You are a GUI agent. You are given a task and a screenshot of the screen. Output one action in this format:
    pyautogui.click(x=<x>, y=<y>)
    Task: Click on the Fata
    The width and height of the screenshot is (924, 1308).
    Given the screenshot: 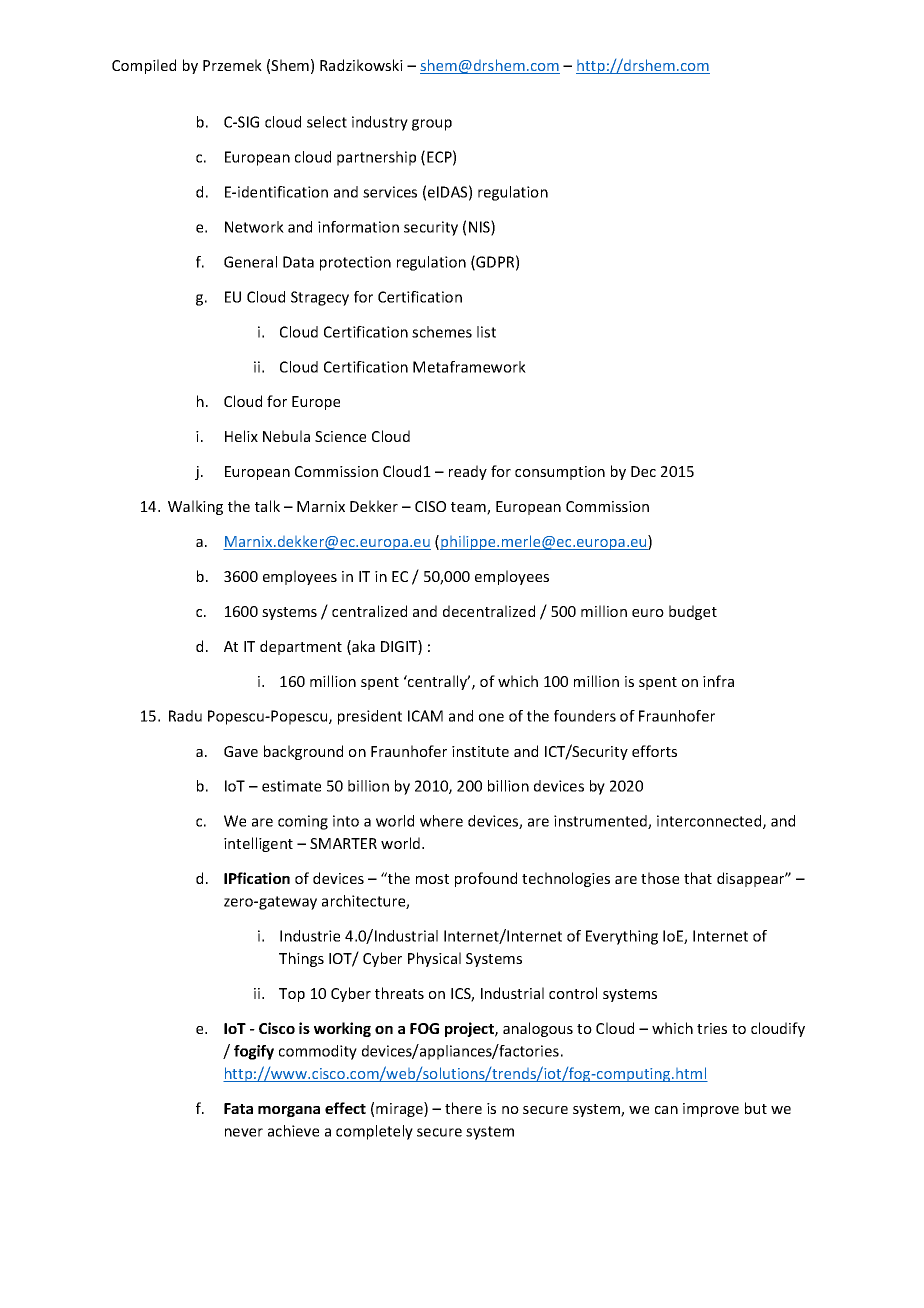 What is the action you would take?
    pyautogui.click(x=238, y=1108)
